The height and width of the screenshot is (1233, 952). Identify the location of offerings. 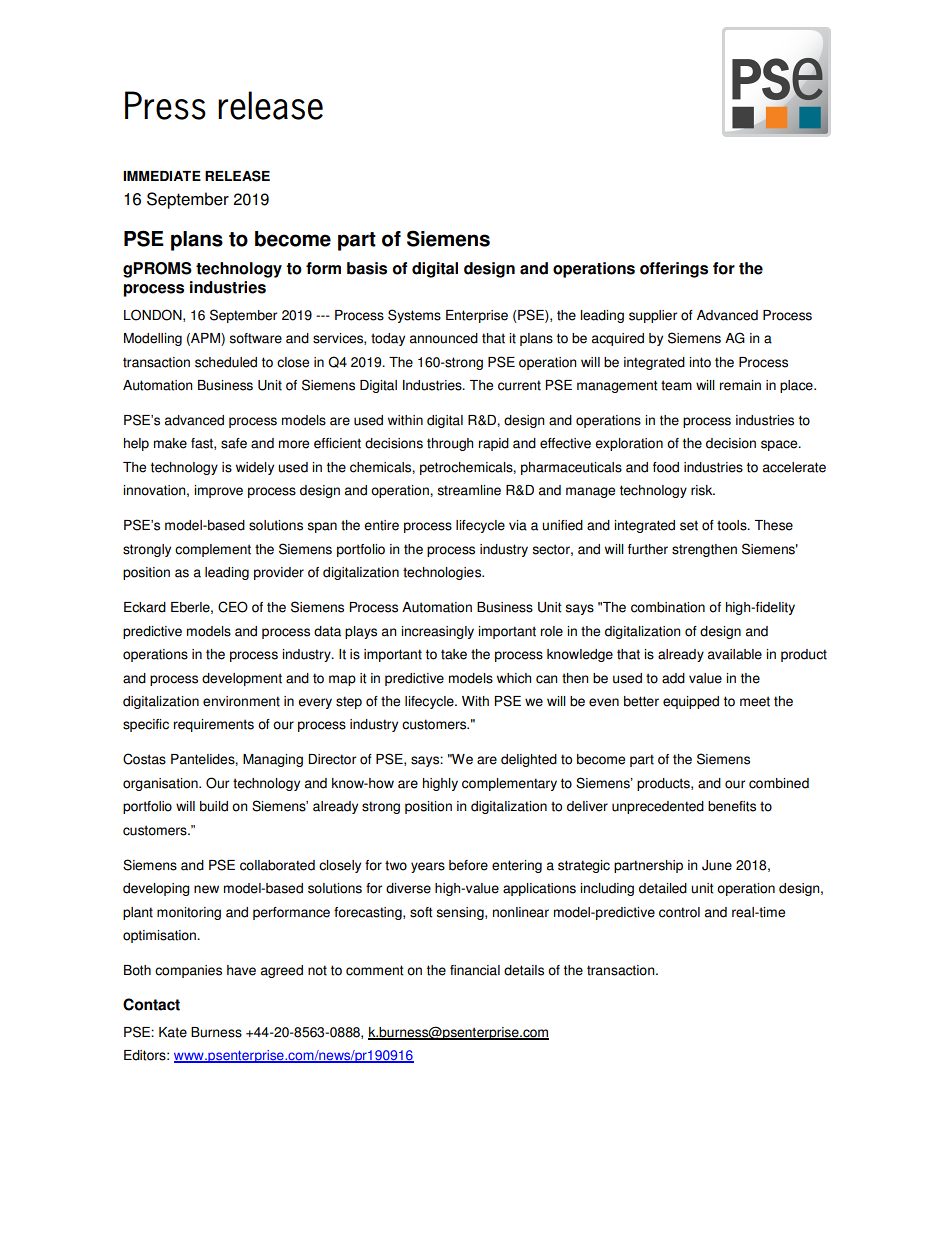
(674, 270).
